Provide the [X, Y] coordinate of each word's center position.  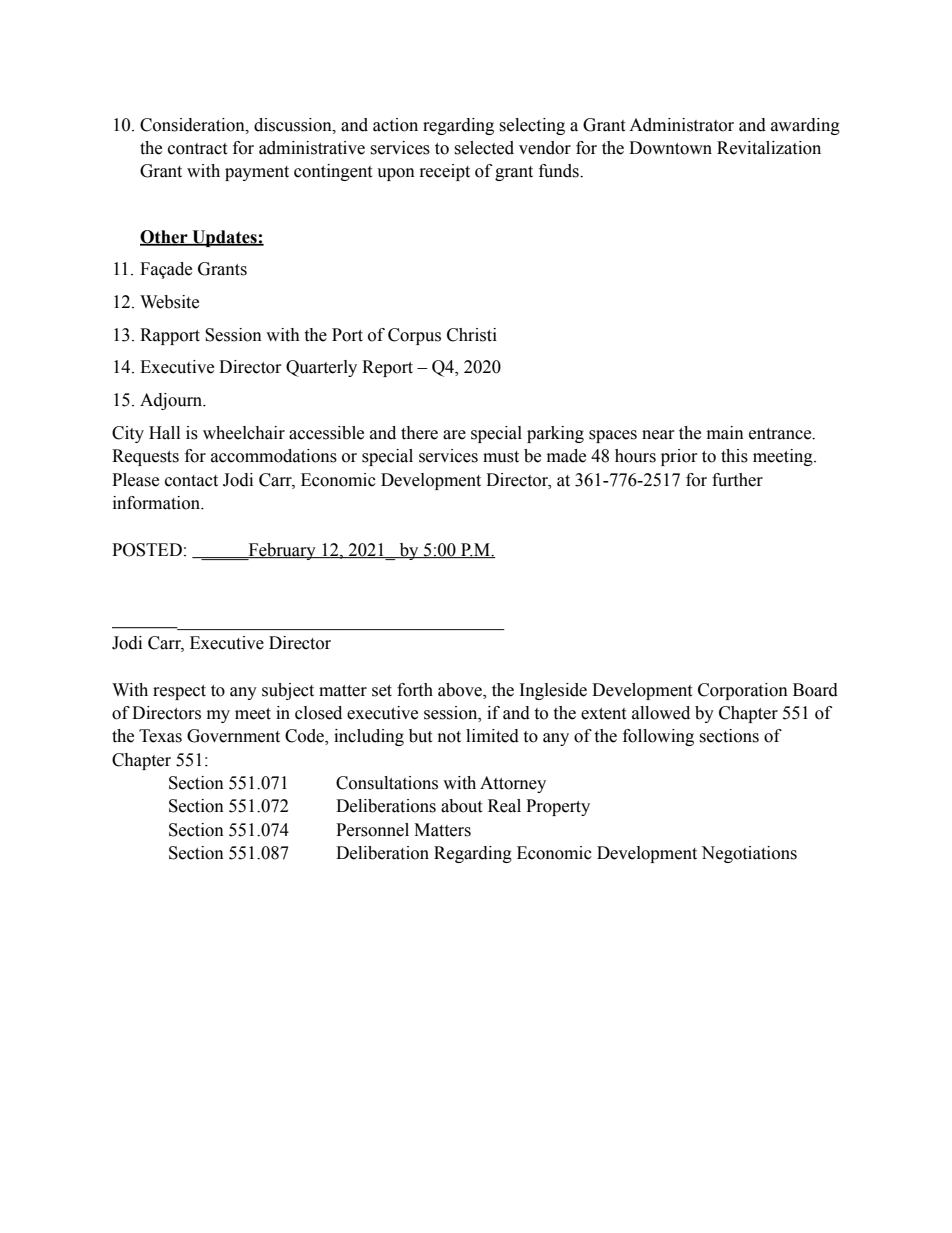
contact [191, 481]
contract [197, 149]
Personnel [372, 830]
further [737, 480]
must [501, 457]
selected [484, 148]
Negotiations [749, 854]
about [461, 806]
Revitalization [769, 148]
